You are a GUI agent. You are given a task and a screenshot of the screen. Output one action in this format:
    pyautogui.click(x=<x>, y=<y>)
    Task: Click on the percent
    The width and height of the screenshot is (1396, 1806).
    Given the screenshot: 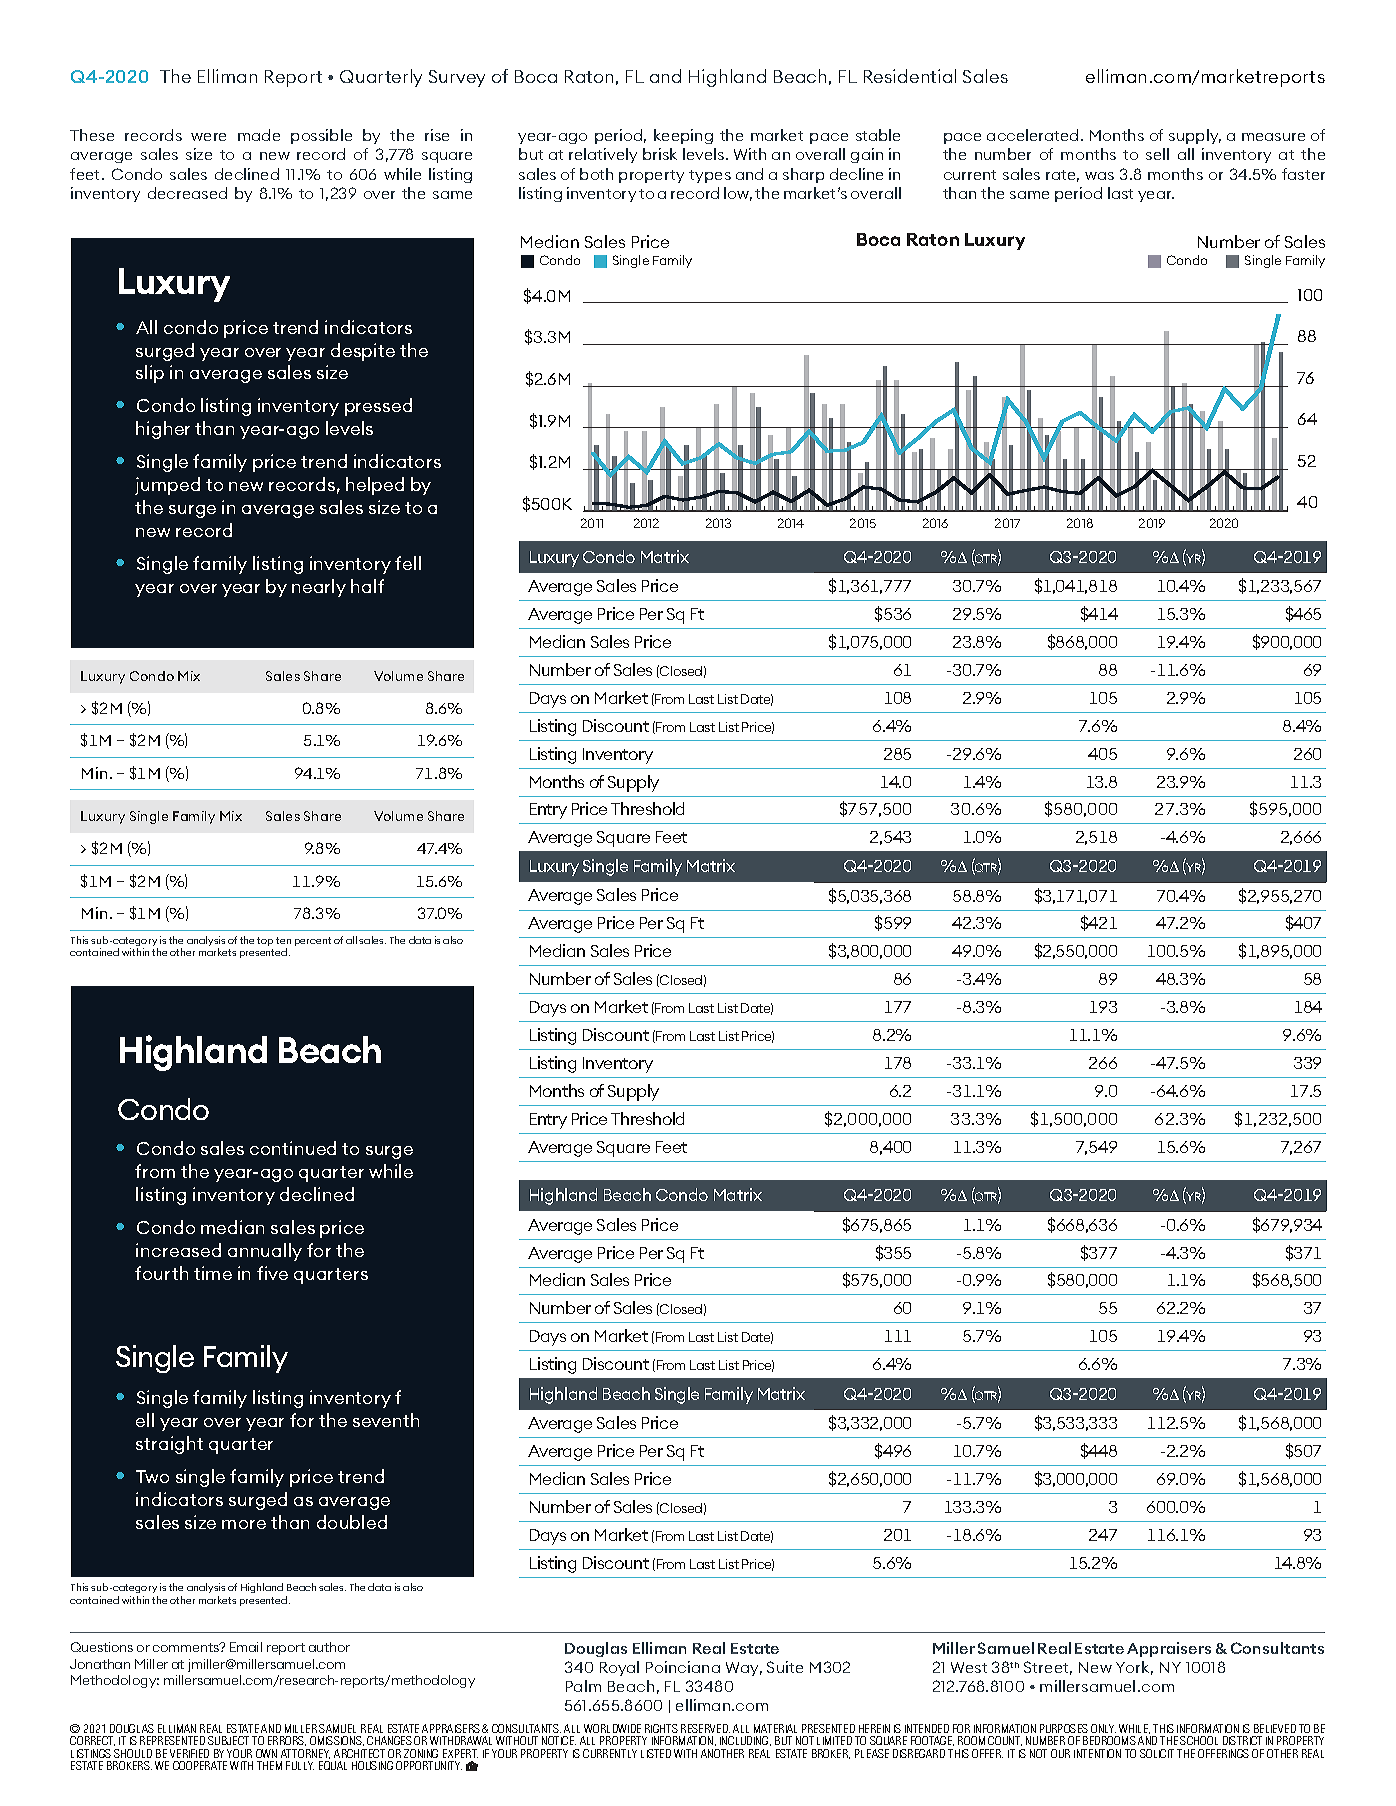 What is the action you would take?
    pyautogui.click(x=313, y=941)
